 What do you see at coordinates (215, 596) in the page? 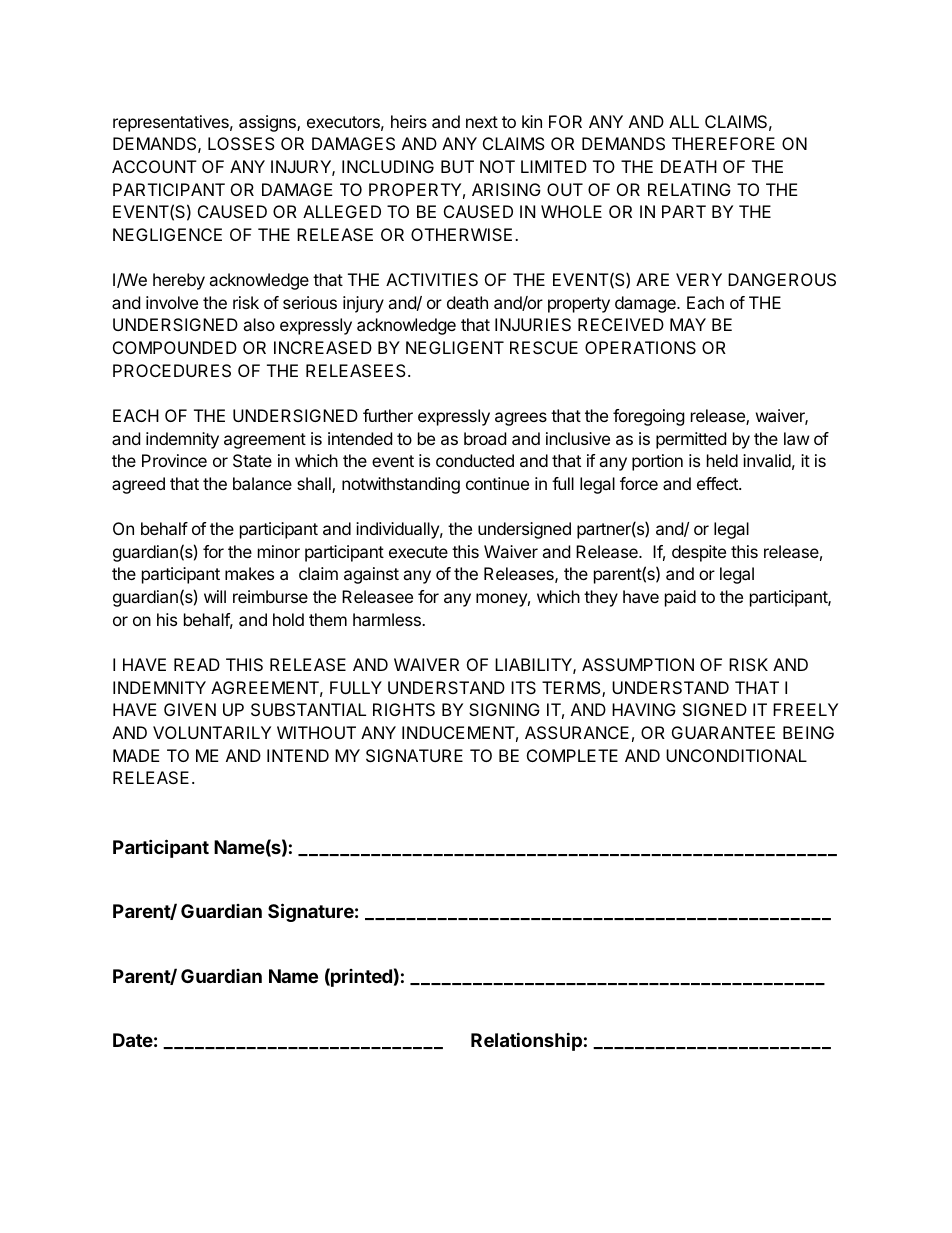
I see `will` at bounding box center [215, 596].
